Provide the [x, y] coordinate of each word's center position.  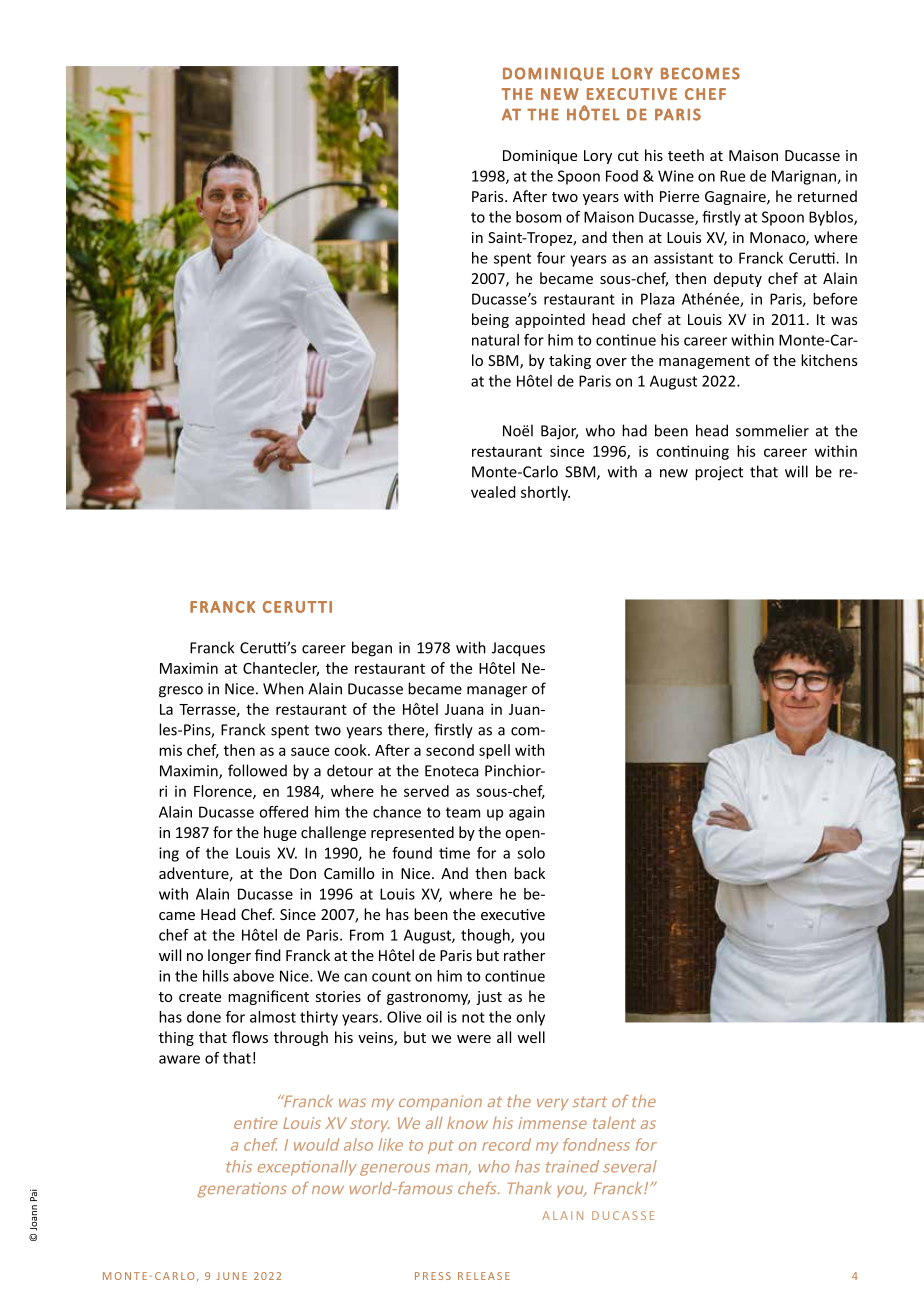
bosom [538, 217]
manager [497, 692]
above [253, 976]
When [283, 688]
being [490, 320]
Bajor [559, 432]
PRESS [433, 1276]
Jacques [518, 649]
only [530, 1018]
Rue [732, 176]
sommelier [772, 430]
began [372, 649]
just [489, 998]
